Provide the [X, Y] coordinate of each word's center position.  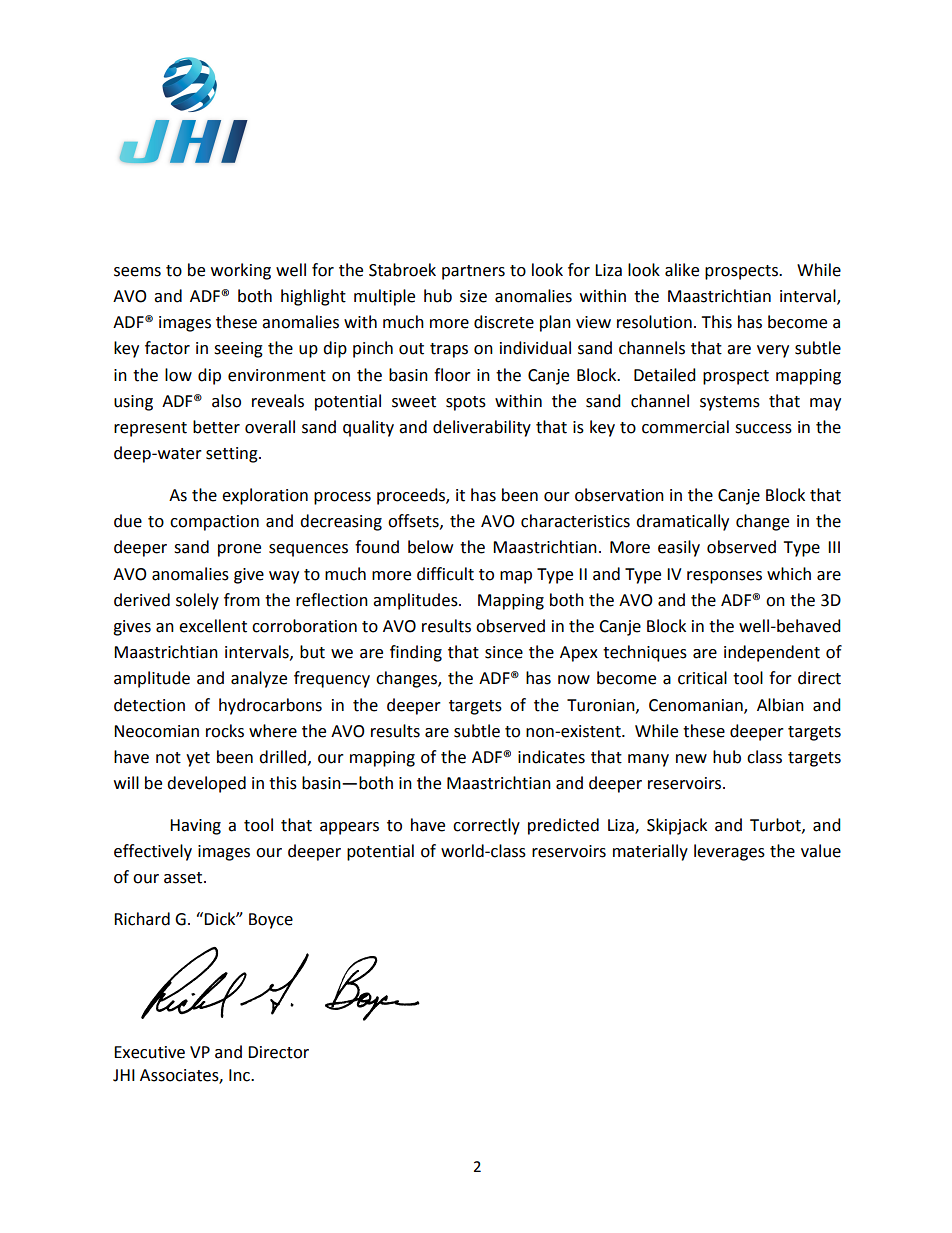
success [763, 429]
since [504, 652]
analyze [259, 679]
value [821, 851]
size [473, 296]
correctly [486, 826]
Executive [149, 1052]
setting [233, 455]
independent [772, 653]
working [241, 271]
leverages [729, 852]
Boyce [271, 921]
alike [682, 270]
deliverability [482, 428]
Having [195, 827]
